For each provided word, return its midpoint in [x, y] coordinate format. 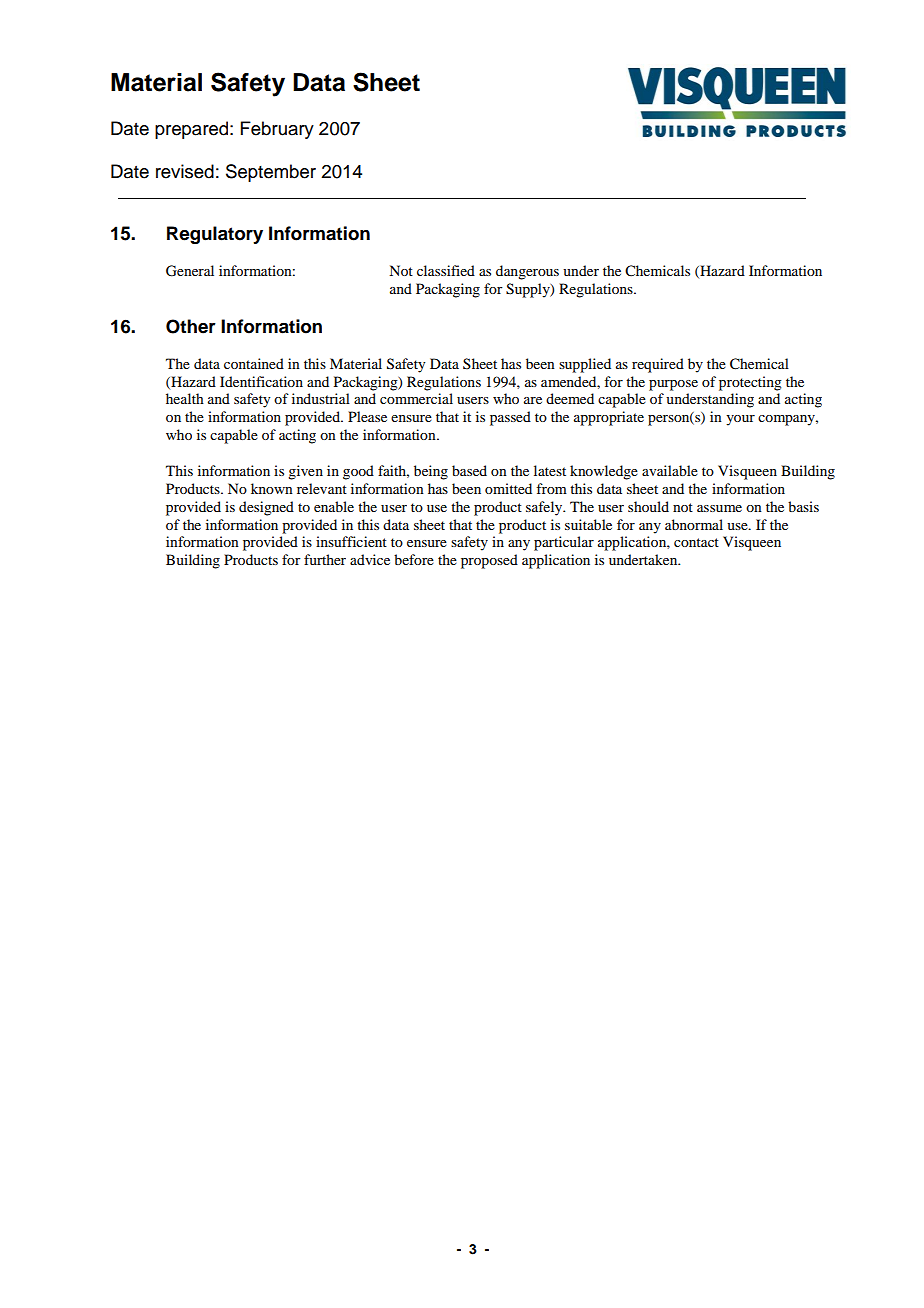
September [271, 173]
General [190, 271]
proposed [489, 561]
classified [446, 270]
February [277, 130]
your [740, 420]
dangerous [527, 272]
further [325, 559]
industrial [321, 398]
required [658, 365]
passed [510, 418]
